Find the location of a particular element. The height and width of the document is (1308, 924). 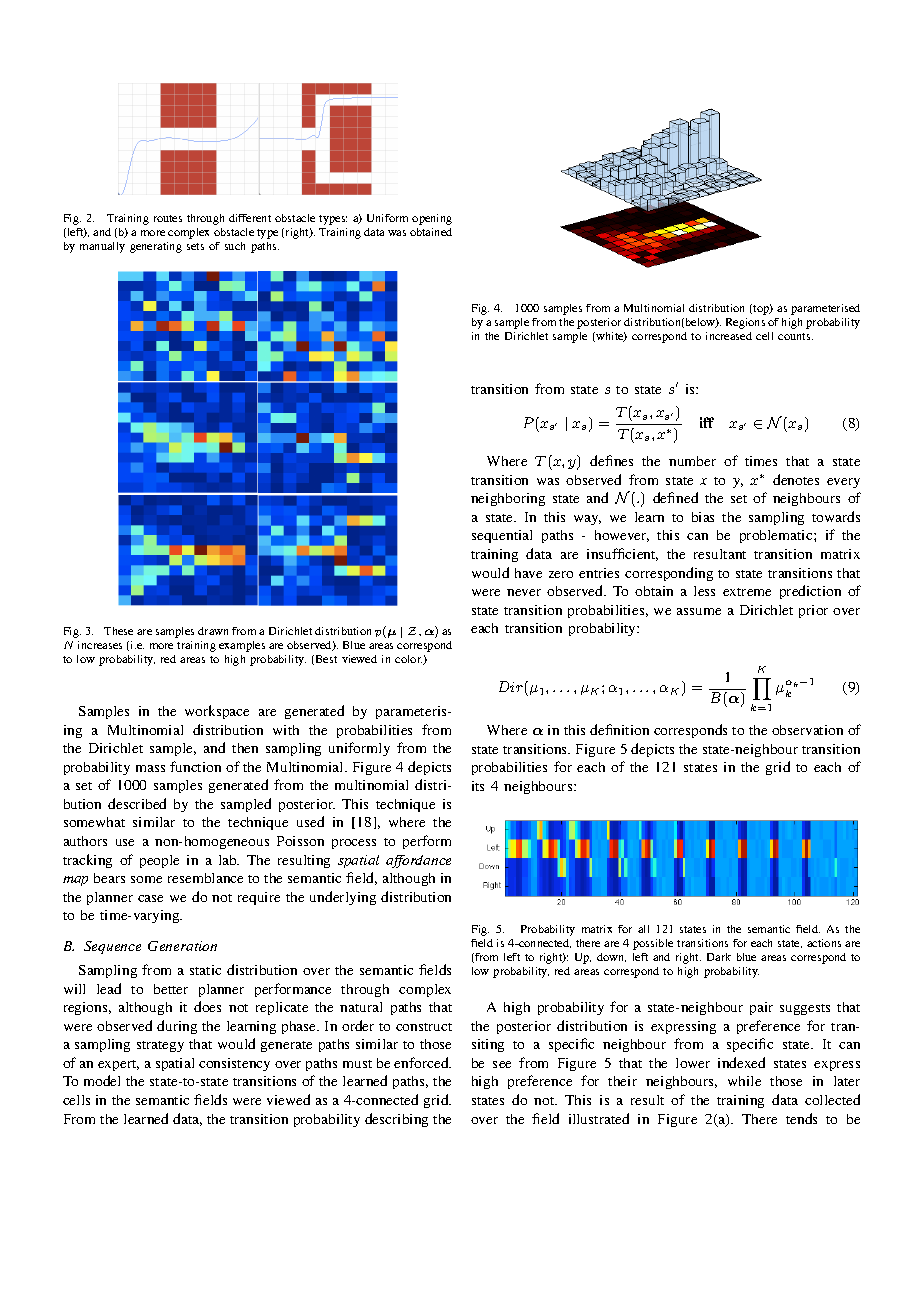

increases is located at coordinates (100, 645).
